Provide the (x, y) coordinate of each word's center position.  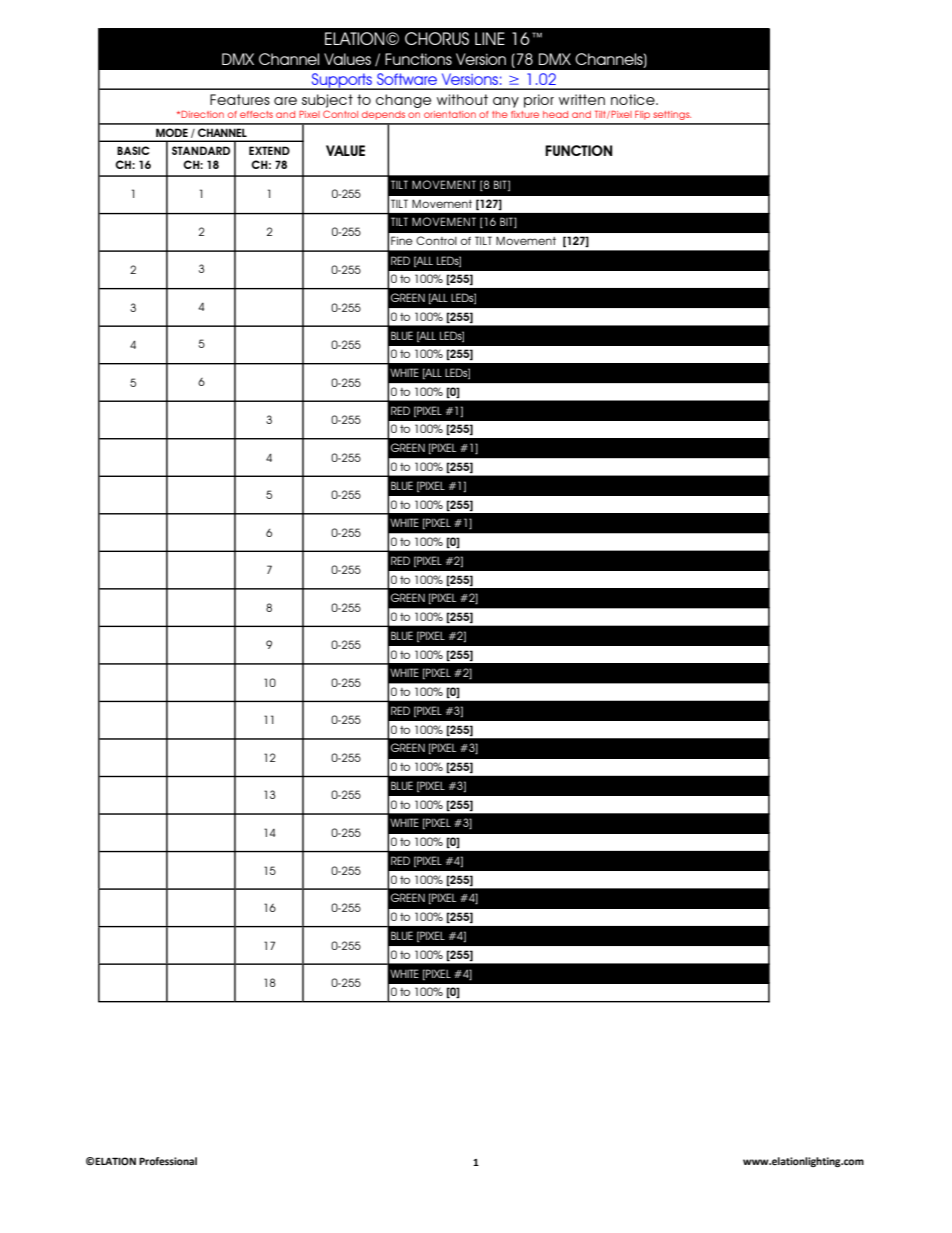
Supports (342, 81)
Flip (642, 115)
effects (256, 114)
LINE (490, 38)
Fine (402, 240)
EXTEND (269, 150)
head (555, 114)
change (403, 101)
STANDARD (201, 150)
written (582, 99)
